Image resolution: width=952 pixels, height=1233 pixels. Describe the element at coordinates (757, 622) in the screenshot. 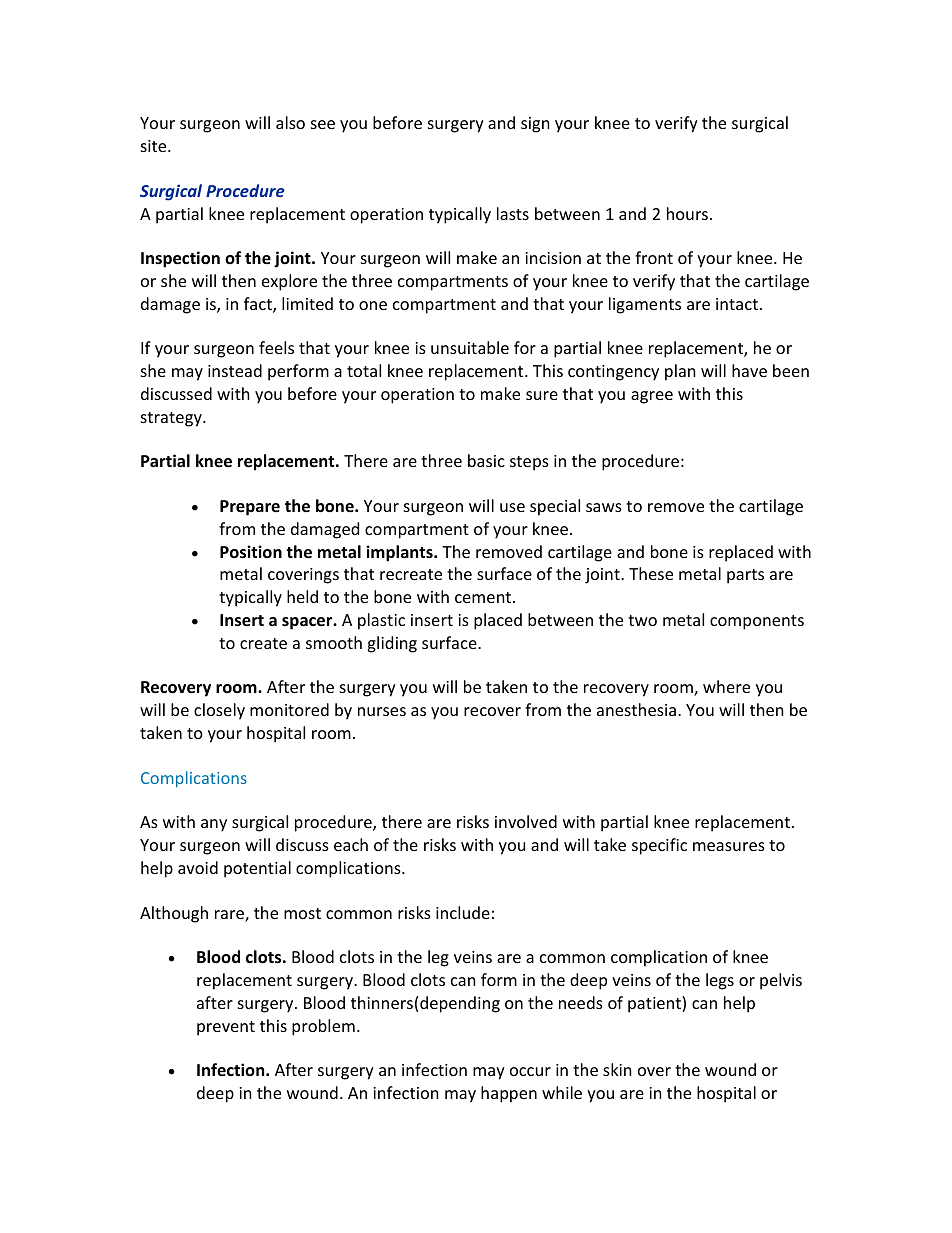

I see `components` at that location.
